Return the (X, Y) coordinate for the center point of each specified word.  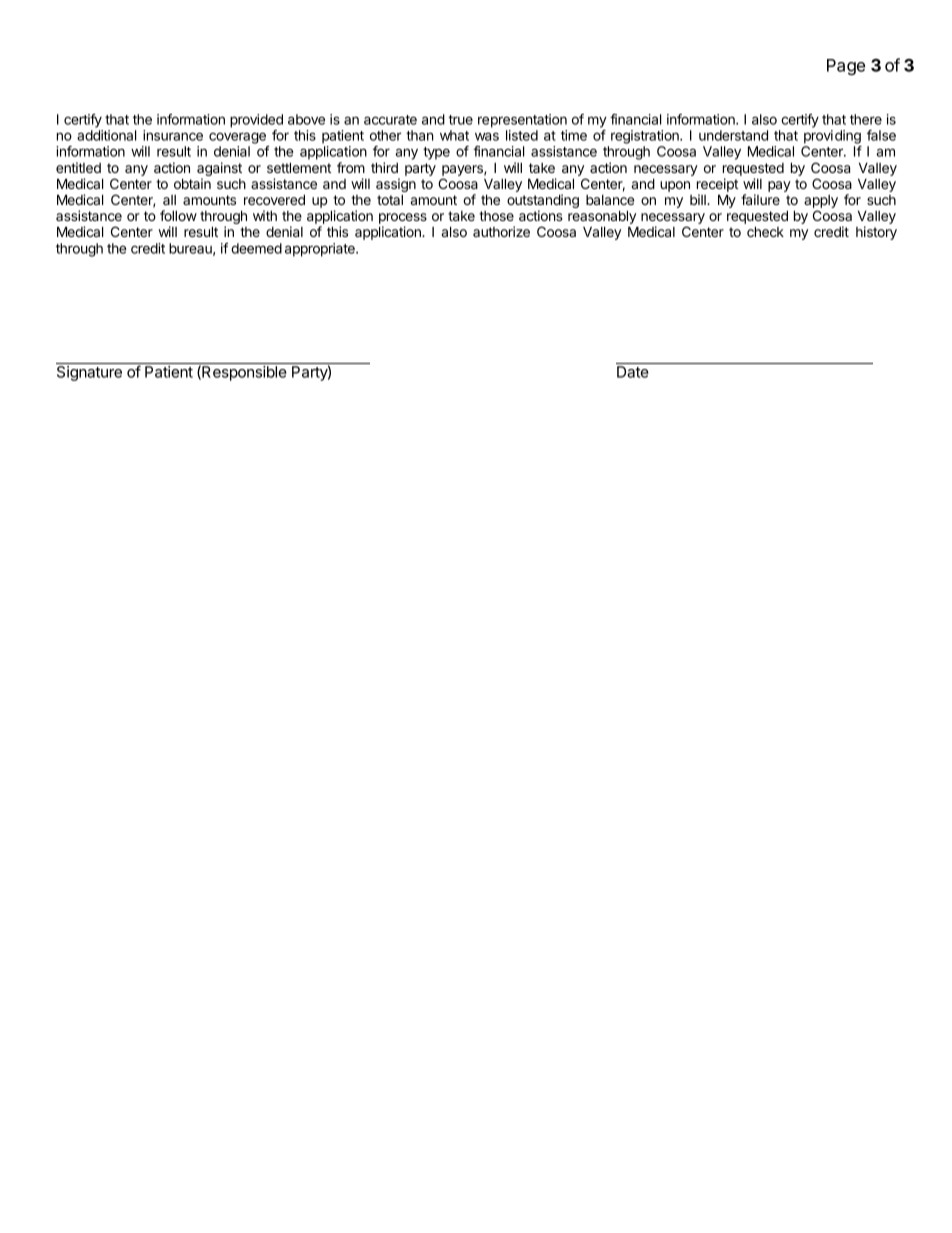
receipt (717, 185)
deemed (256, 248)
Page (846, 67)
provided (256, 121)
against (219, 170)
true (460, 120)
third (384, 167)
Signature (89, 373)
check (765, 231)
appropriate (321, 250)
